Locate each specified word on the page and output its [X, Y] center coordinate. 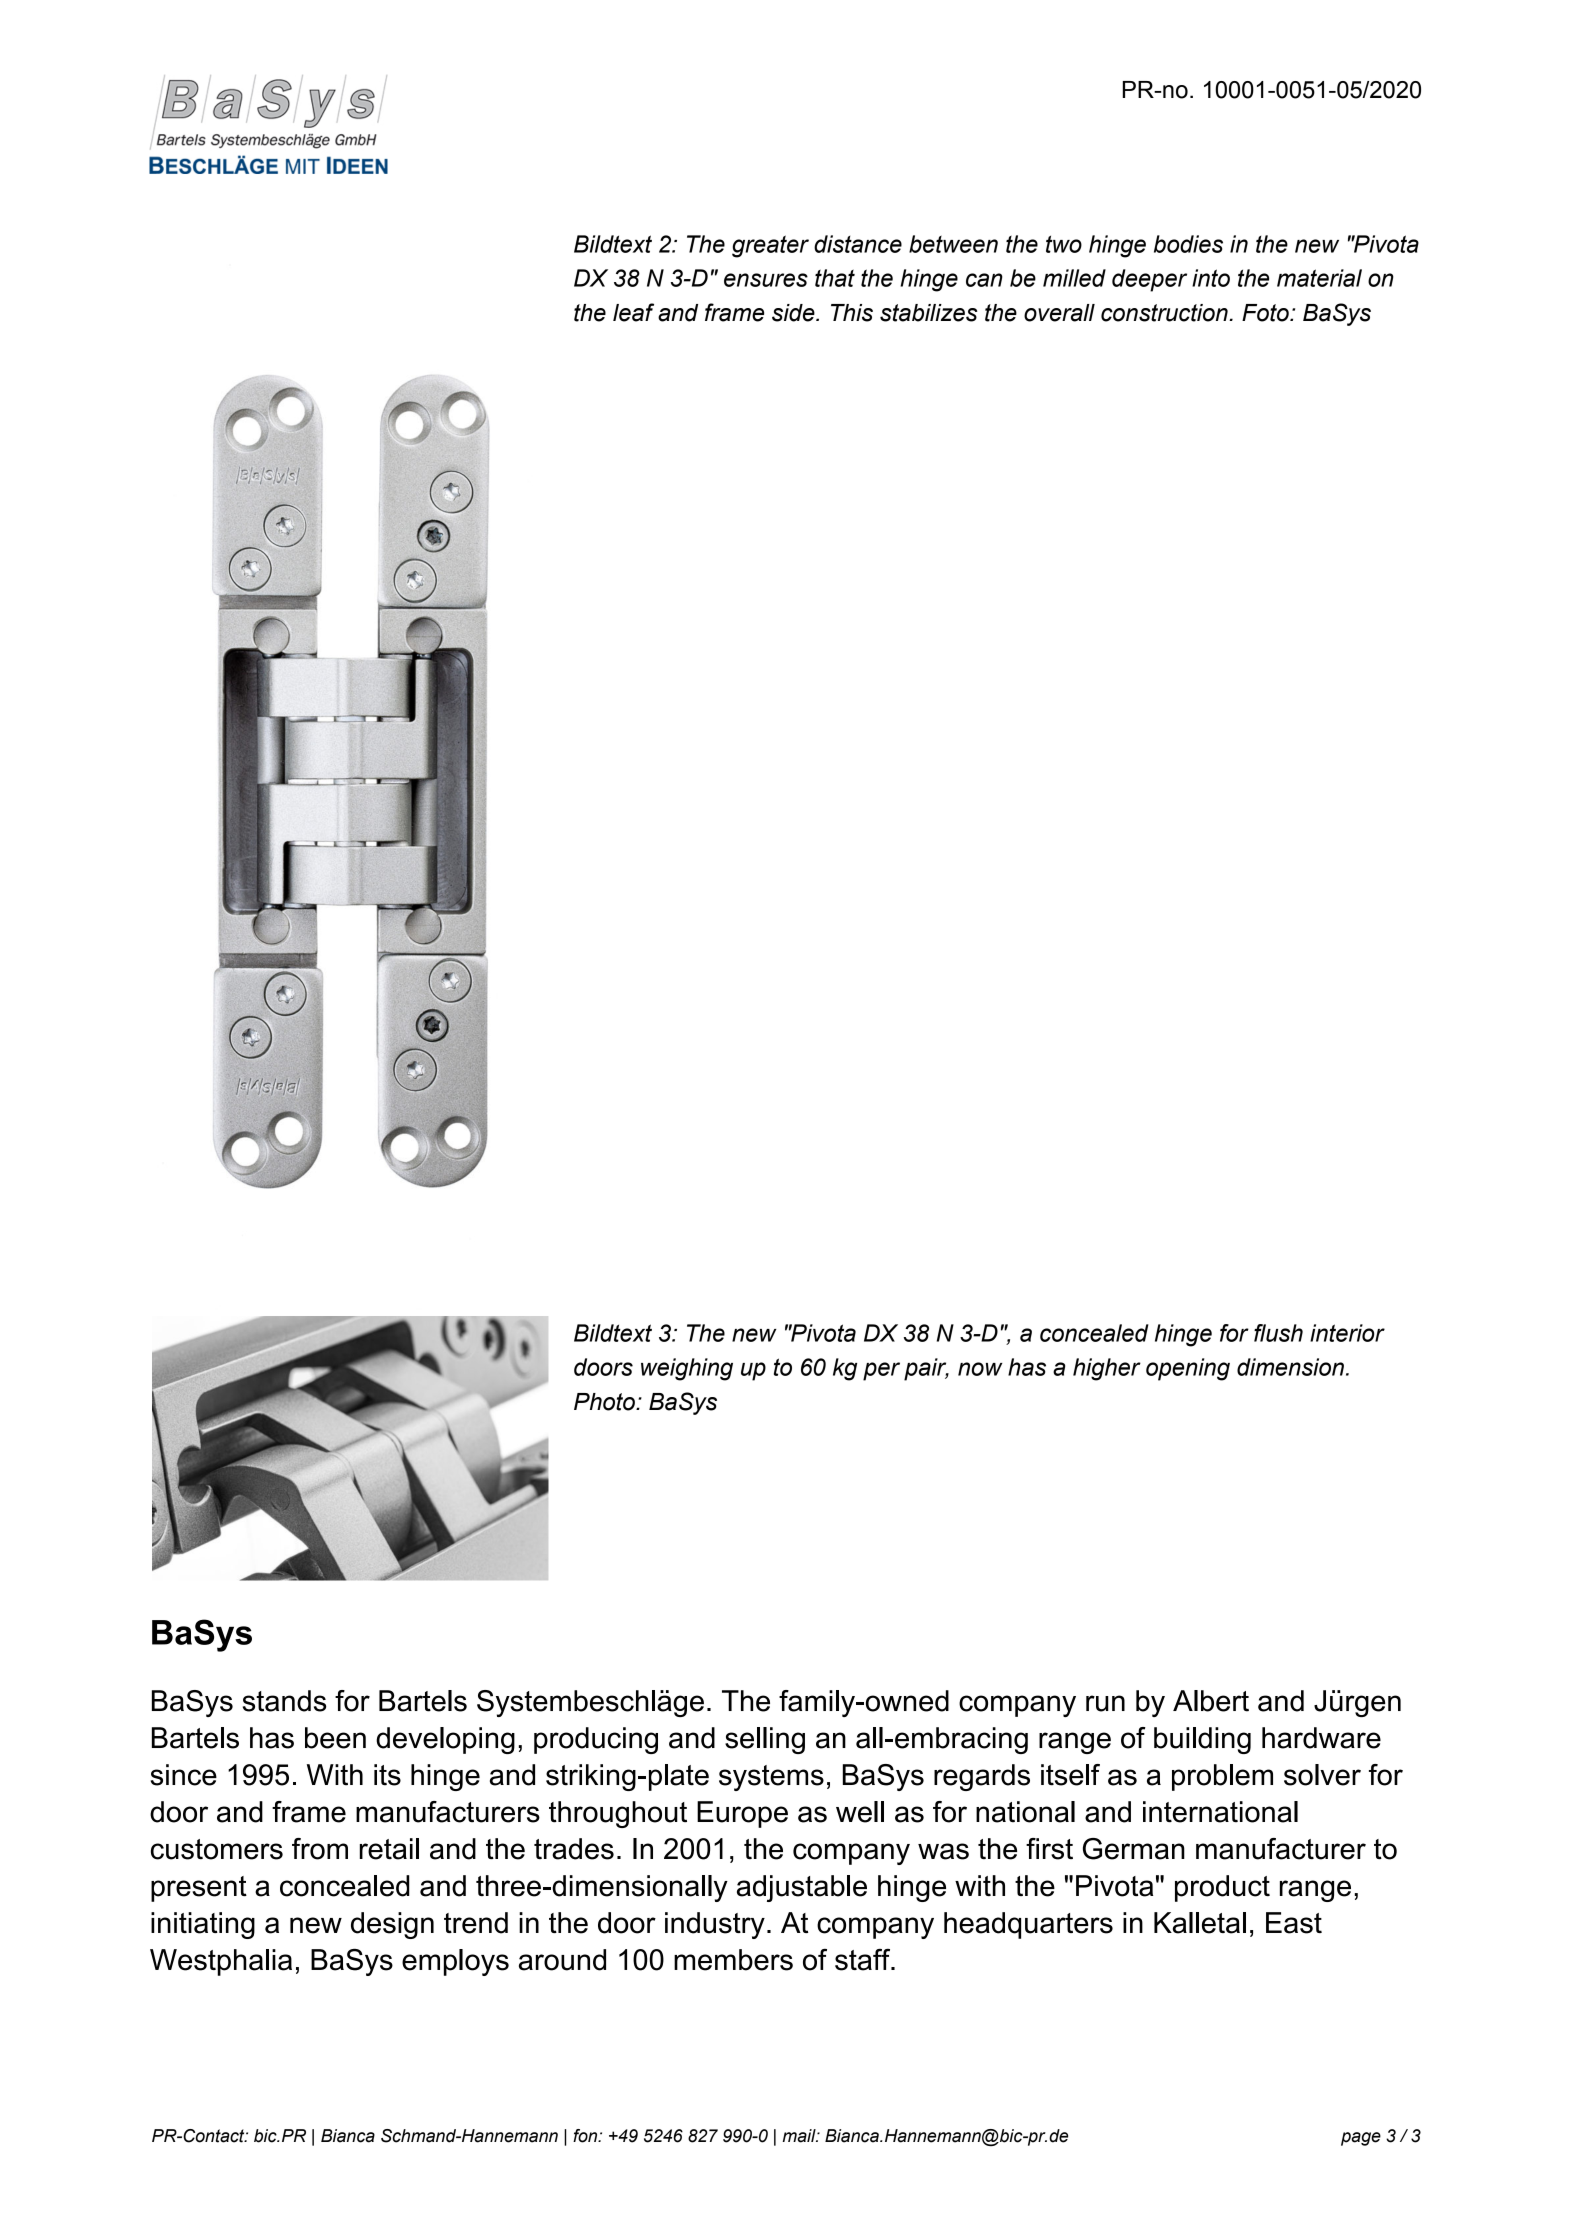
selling [765, 1740]
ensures [766, 280]
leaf [633, 312]
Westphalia [221, 1962]
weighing [687, 1369]
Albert [1211, 1701]
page [1361, 2139]
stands [284, 1701]
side [794, 313]
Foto [1266, 313]
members [733, 1960]
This [852, 313]
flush [1278, 1333]
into [1211, 278]
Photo [605, 1402]
